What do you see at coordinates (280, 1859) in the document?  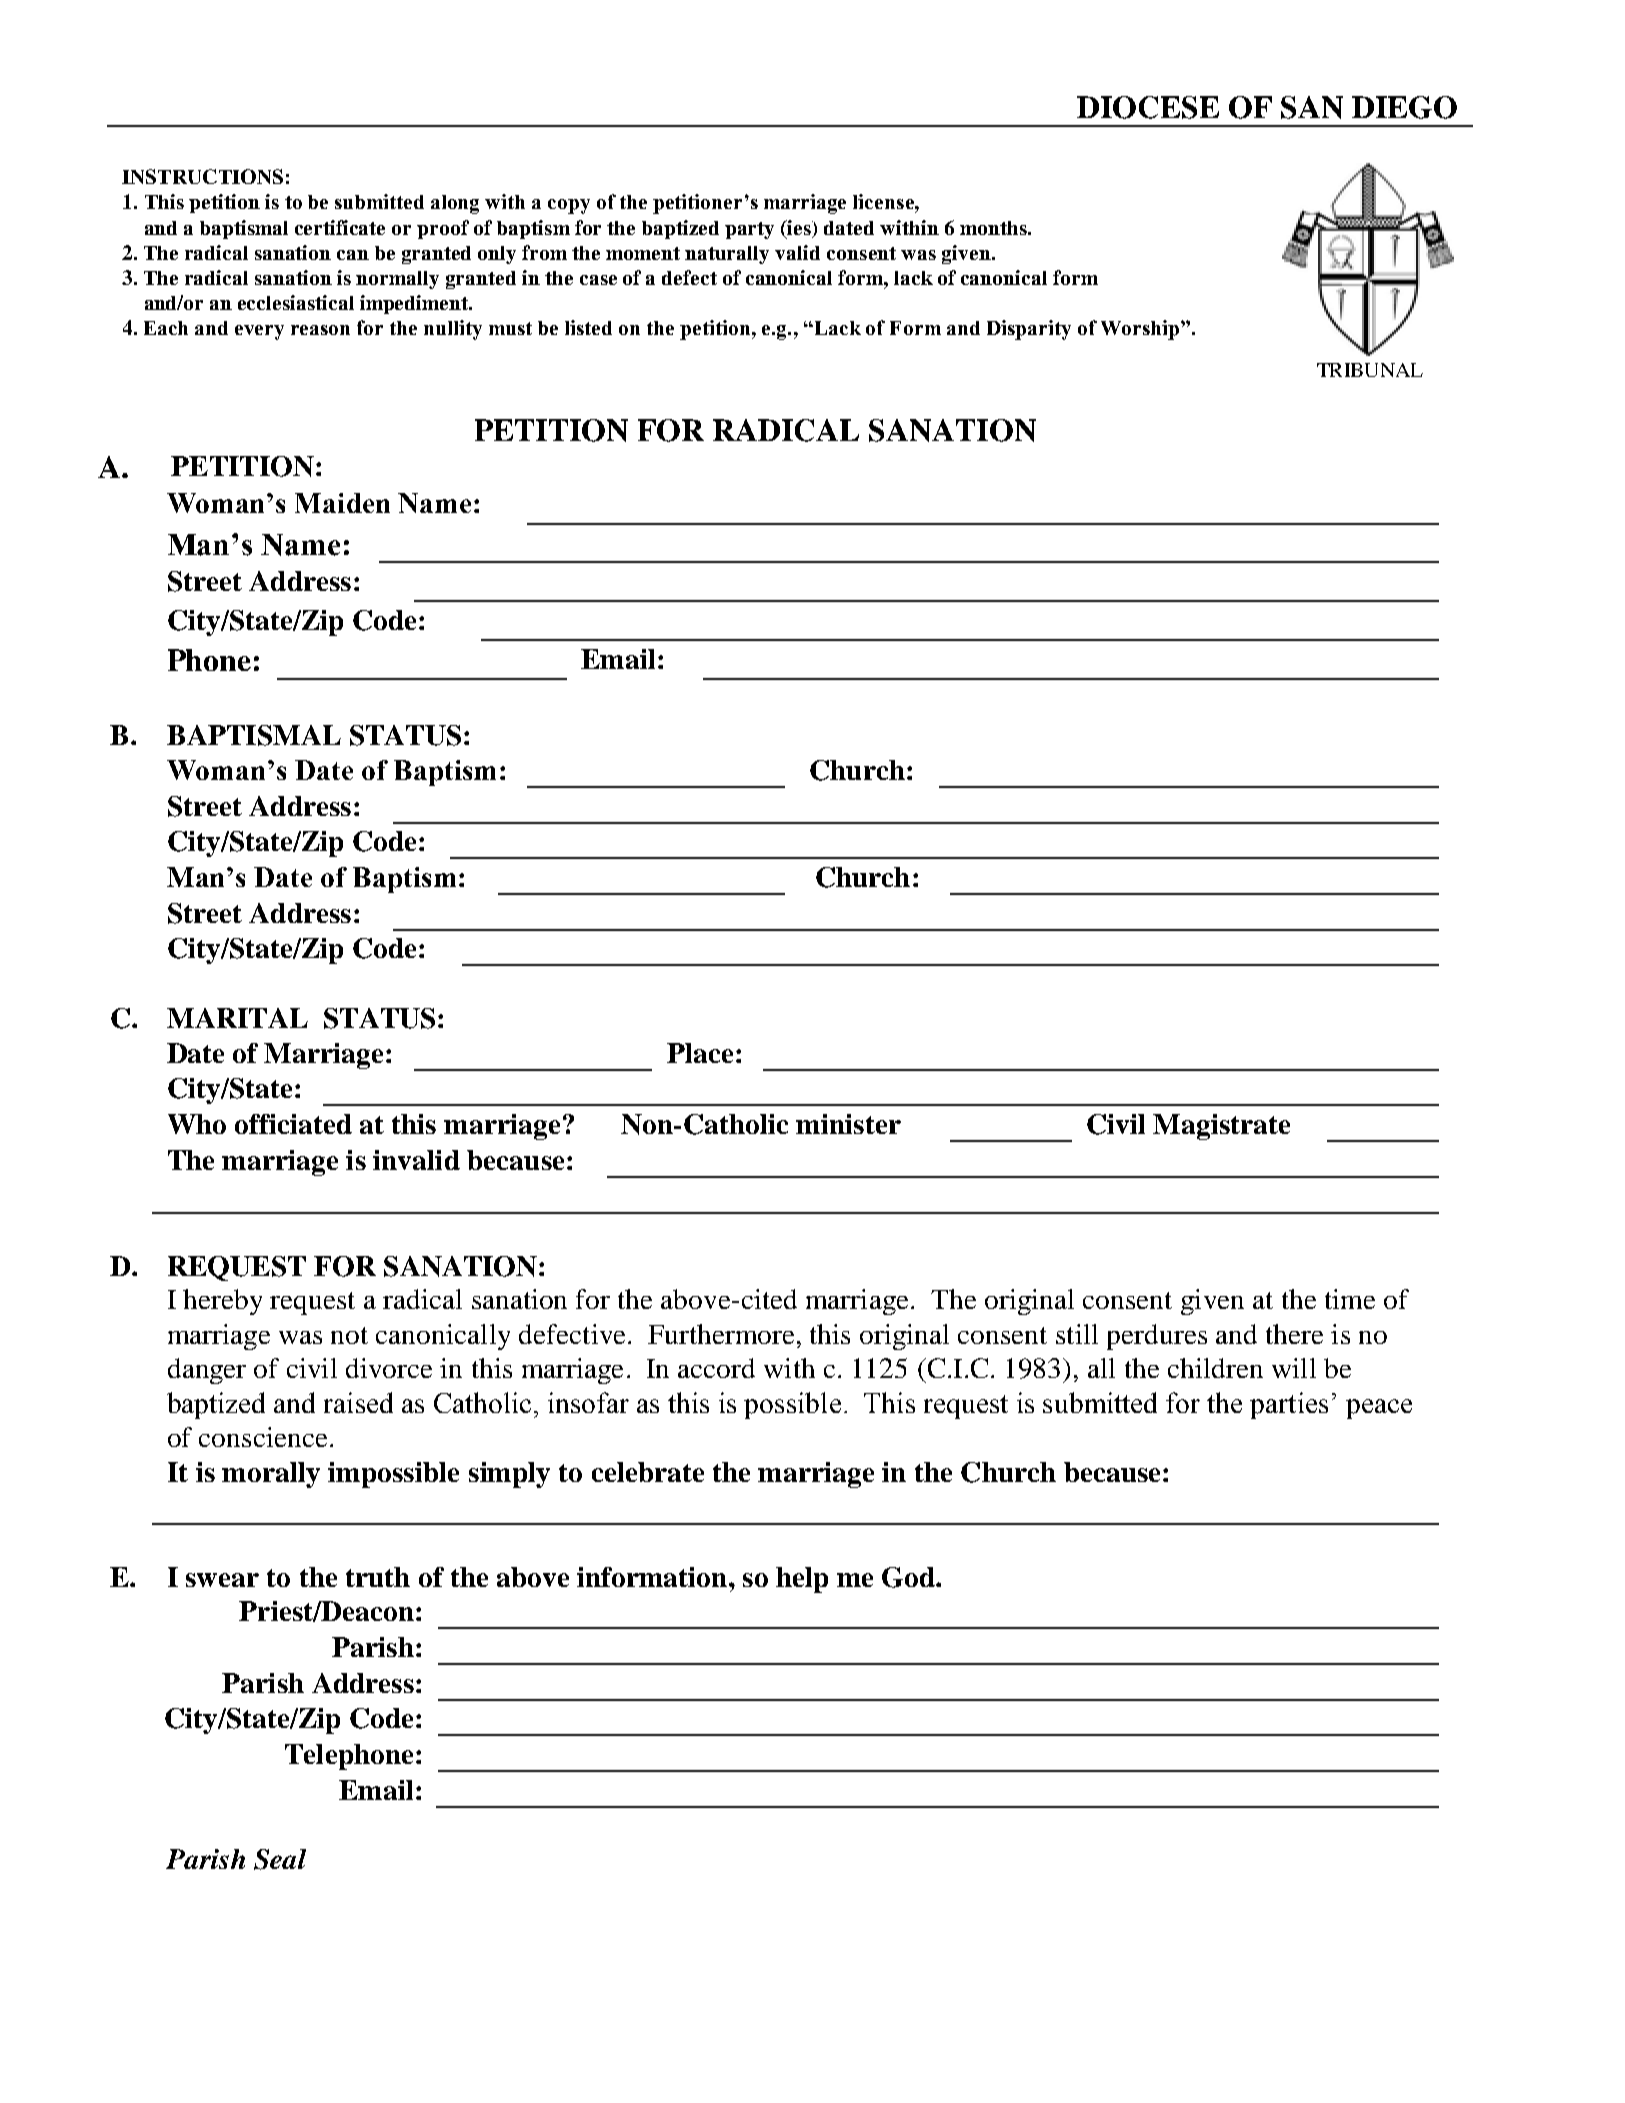 I see `Seal` at bounding box center [280, 1859].
